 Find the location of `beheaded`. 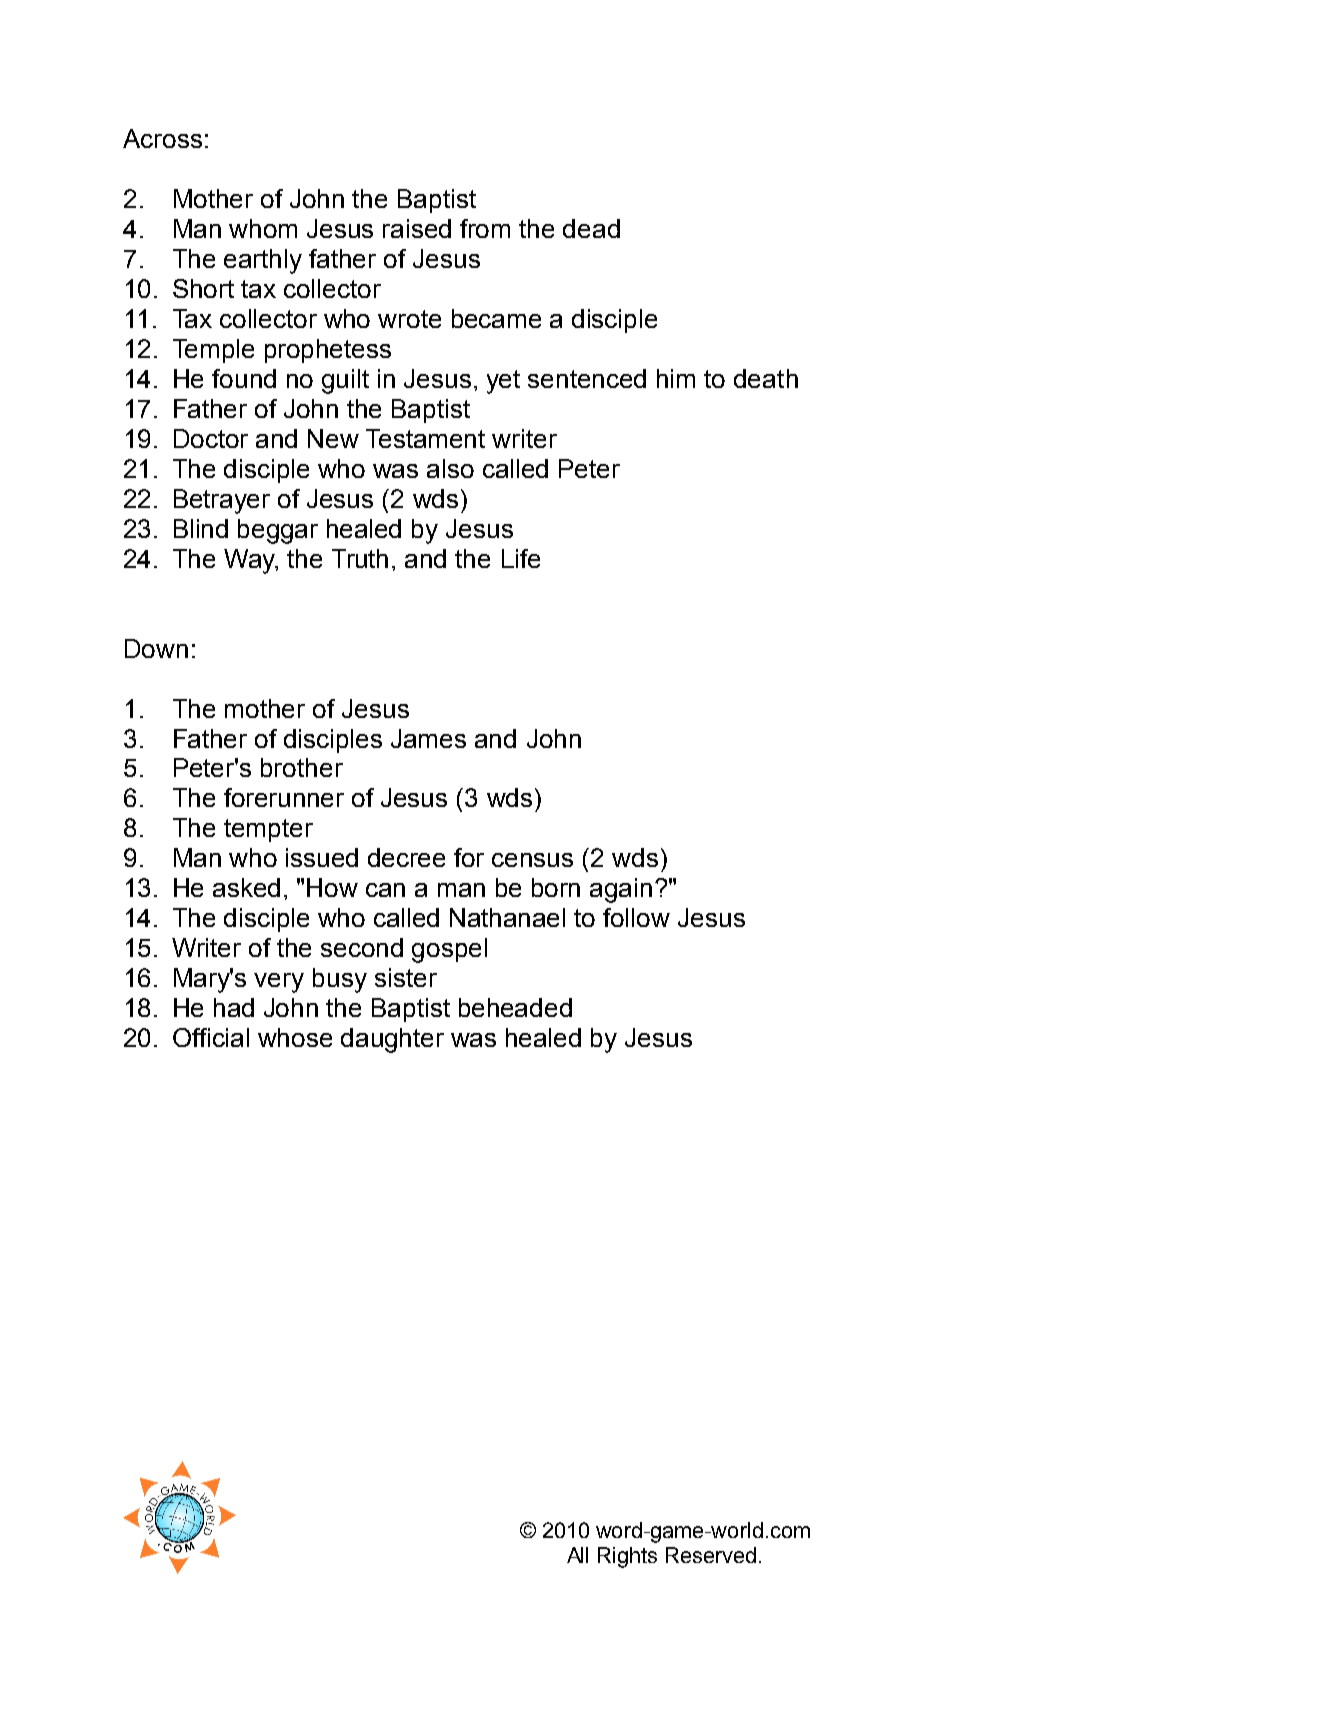

beheaded is located at coordinates (515, 1007).
